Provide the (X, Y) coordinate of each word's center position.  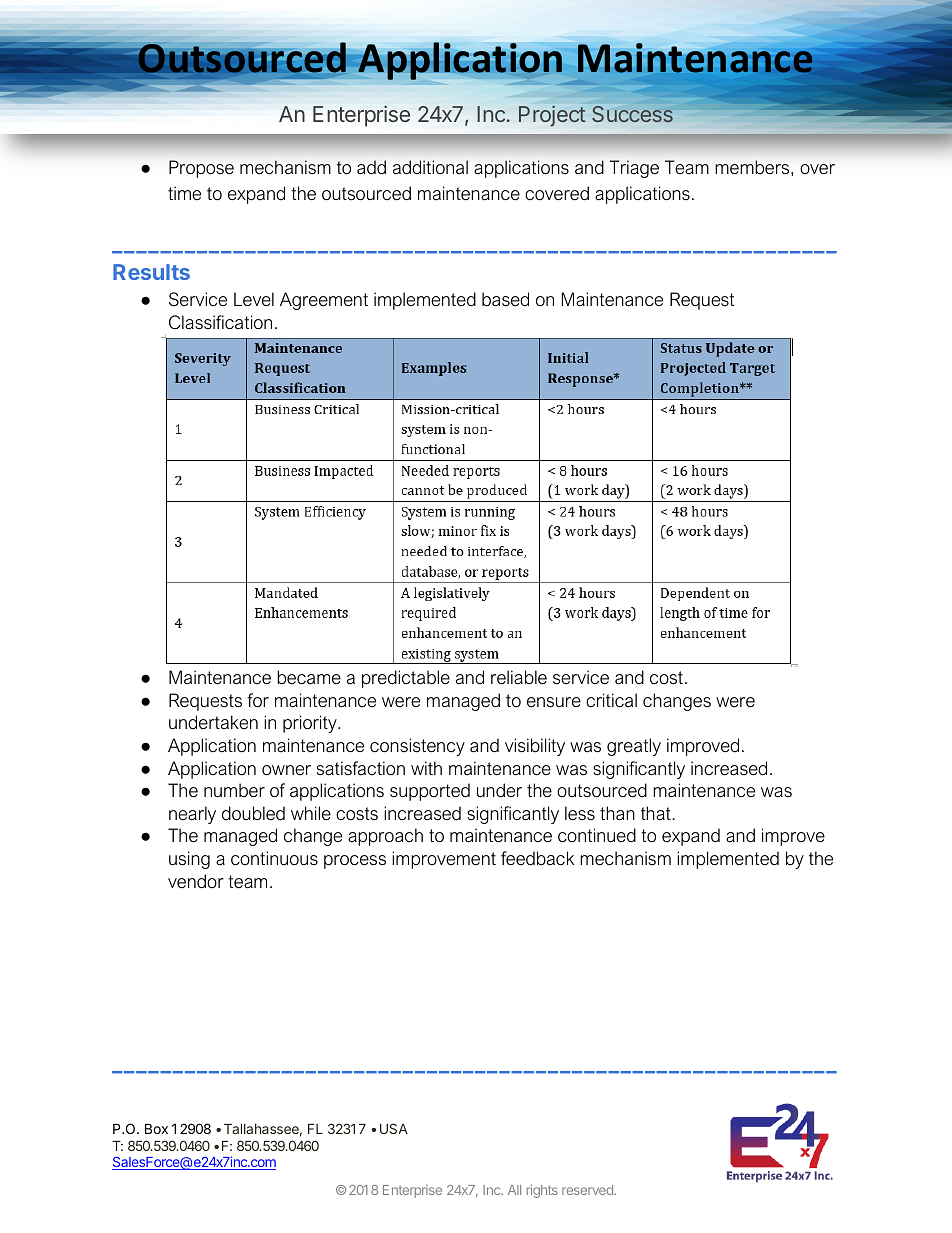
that (657, 813)
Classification (220, 322)
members (753, 167)
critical (611, 700)
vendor (196, 881)
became (309, 677)
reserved (588, 1190)
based (505, 299)
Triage (634, 169)
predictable (406, 679)
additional (430, 167)
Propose (201, 169)
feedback (537, 858)
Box (156, 1128)
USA (394, 1128)
